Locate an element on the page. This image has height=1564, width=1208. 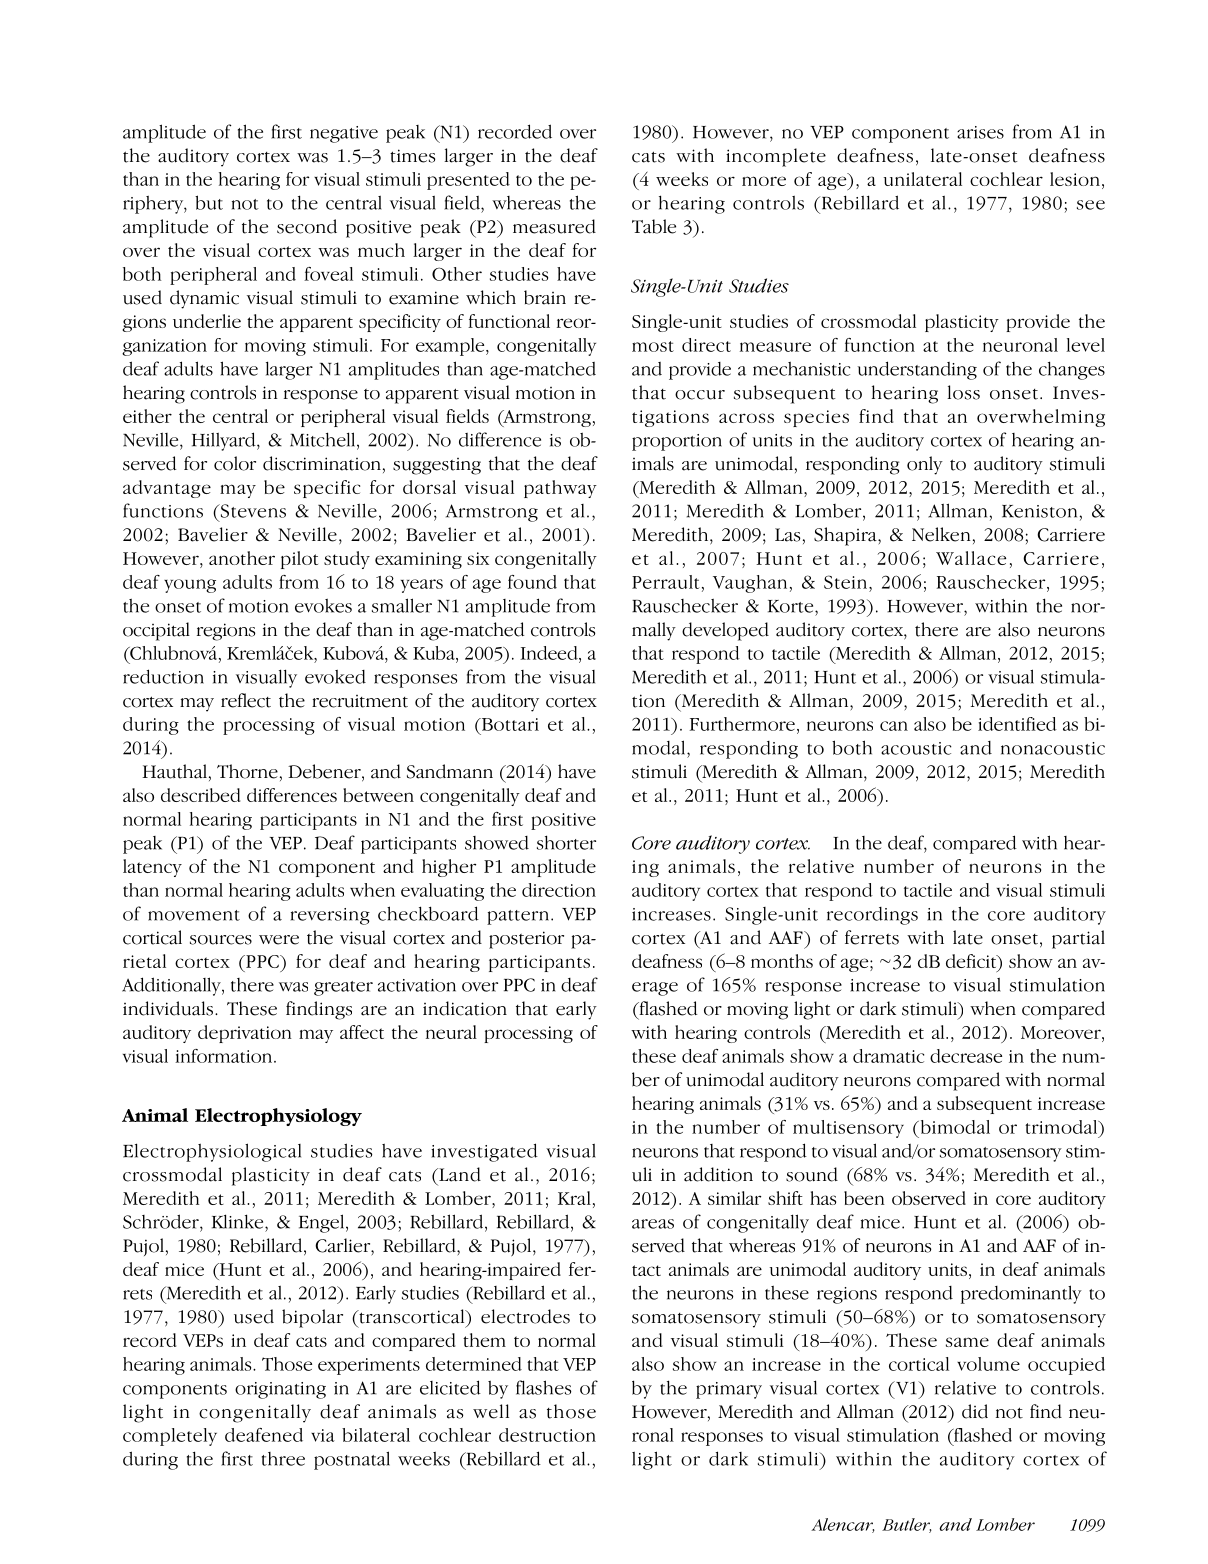
second is located at coordinates (307, 226).
